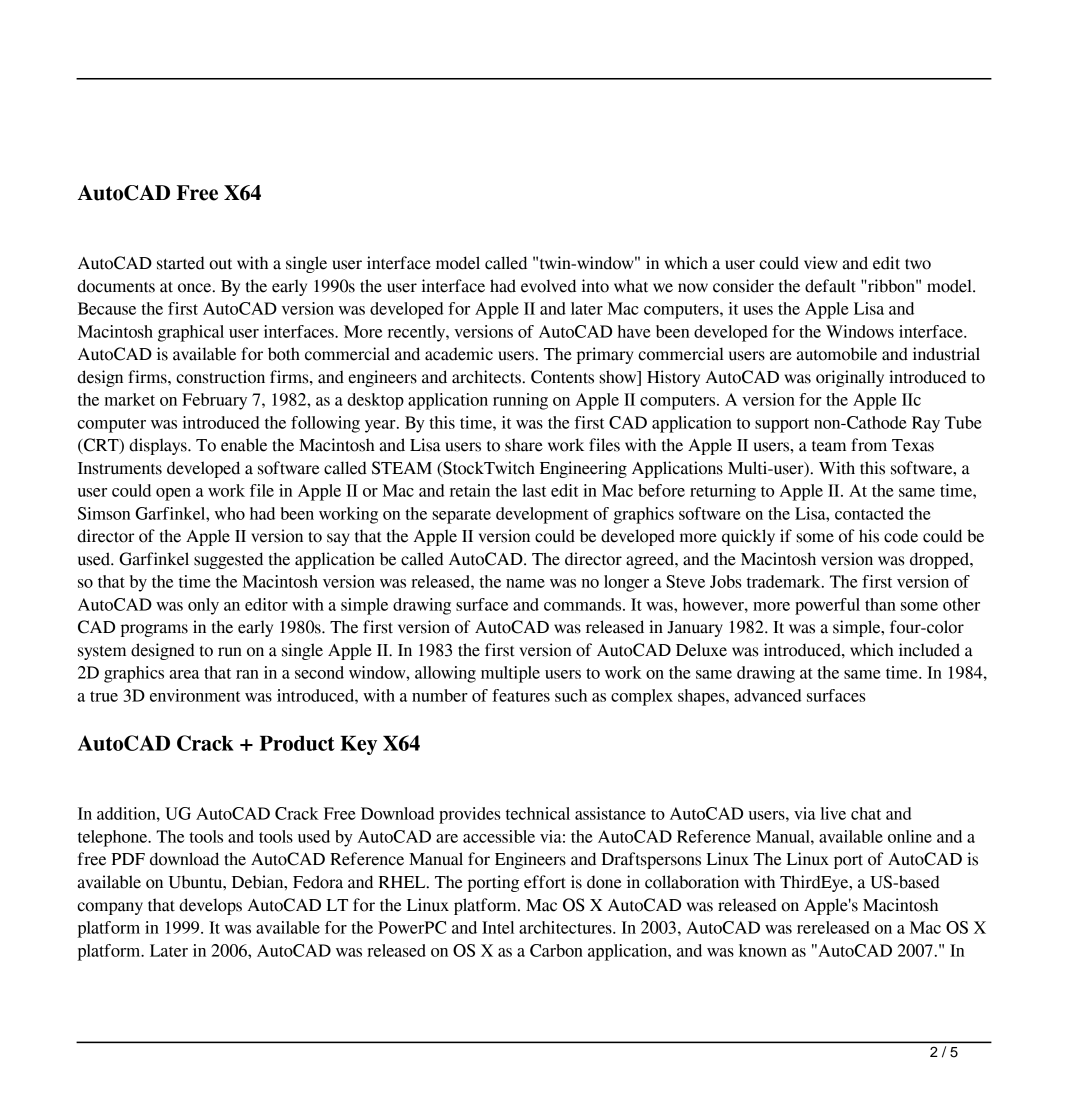 The image size is (1068, 1094). What do you see at coordinates (584, 604) in the screenshot?
I see `commands` at bounding box center [584, 604].
